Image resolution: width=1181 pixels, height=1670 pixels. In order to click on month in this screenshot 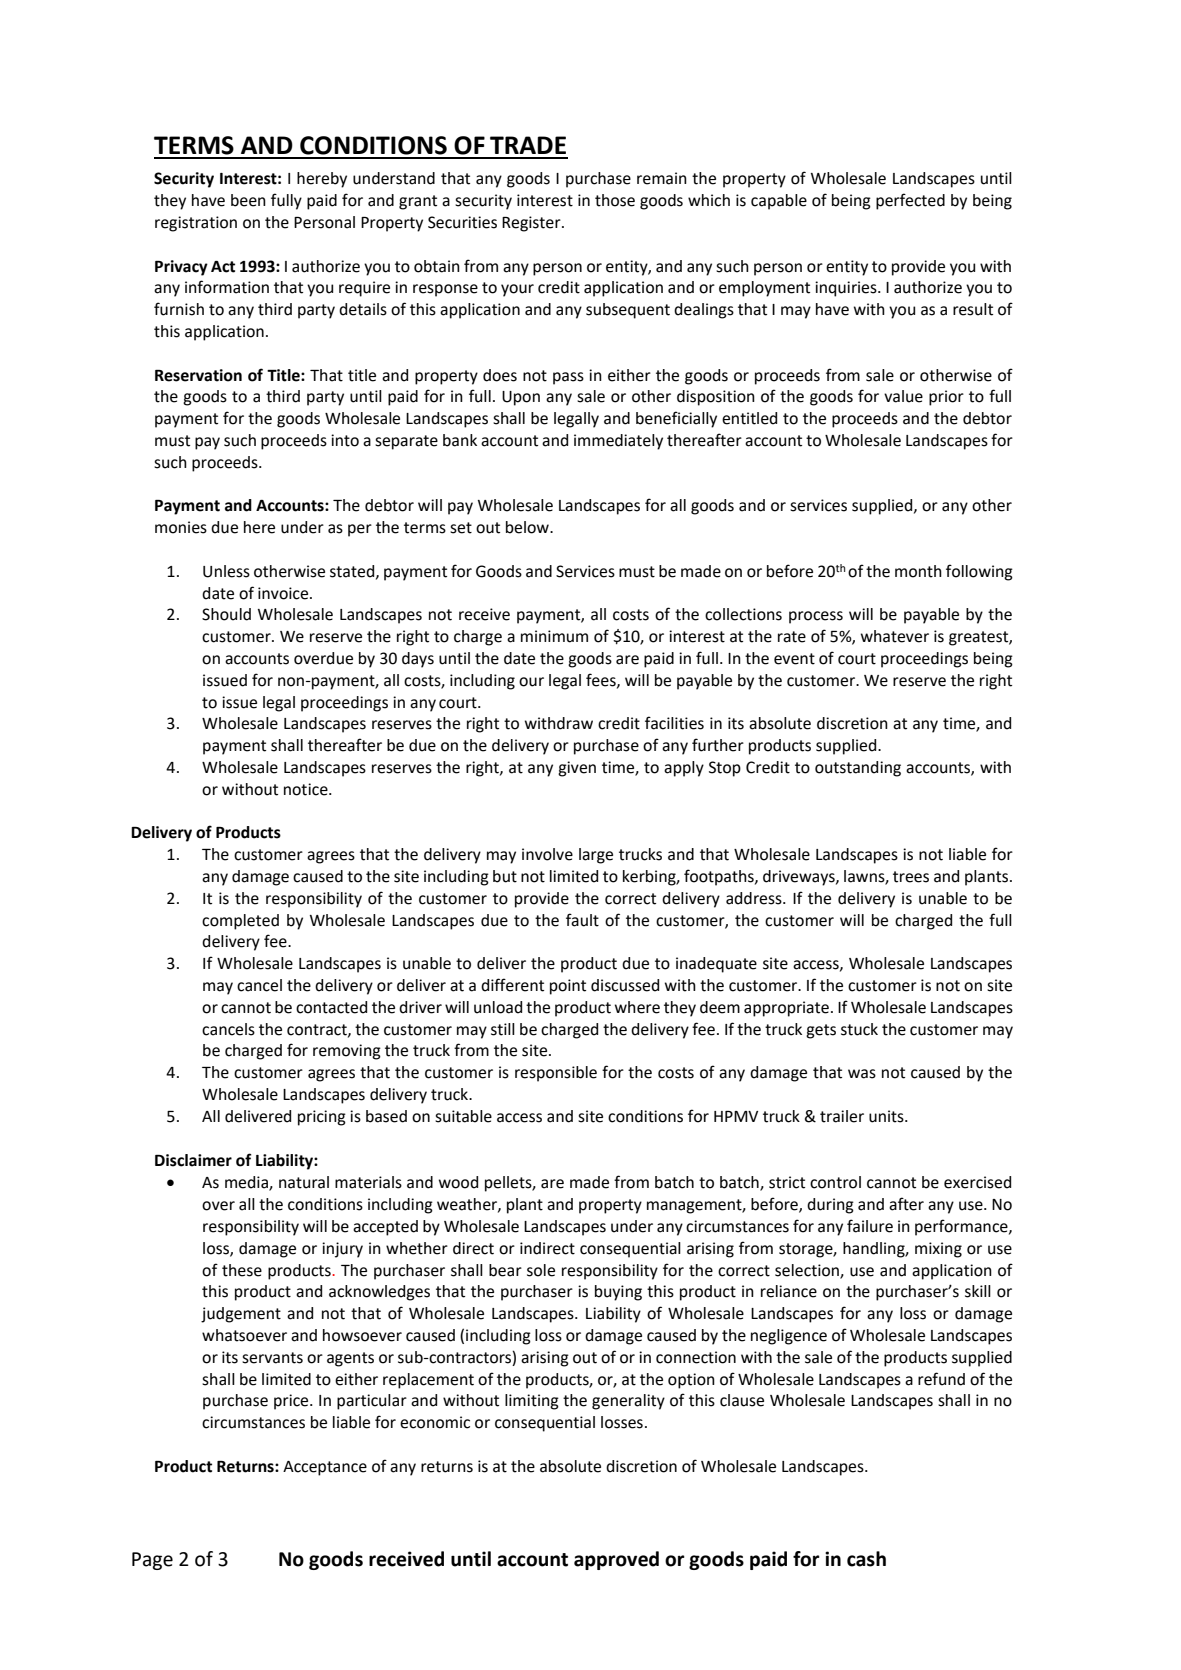, I will do `click(918, 571)`.
